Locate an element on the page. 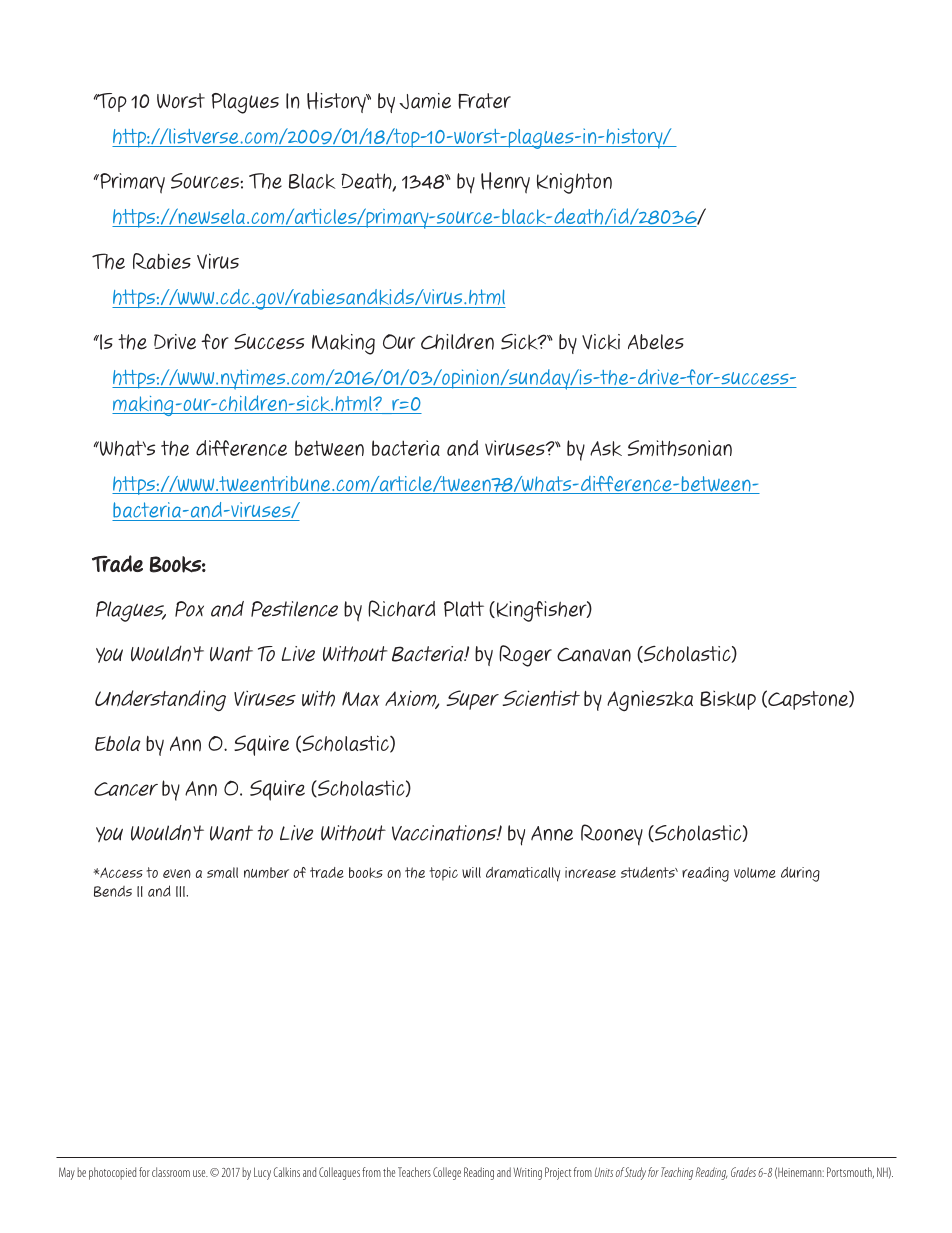 The image size is (952, 1233). Grades is located at coordinates (743, 1172).
